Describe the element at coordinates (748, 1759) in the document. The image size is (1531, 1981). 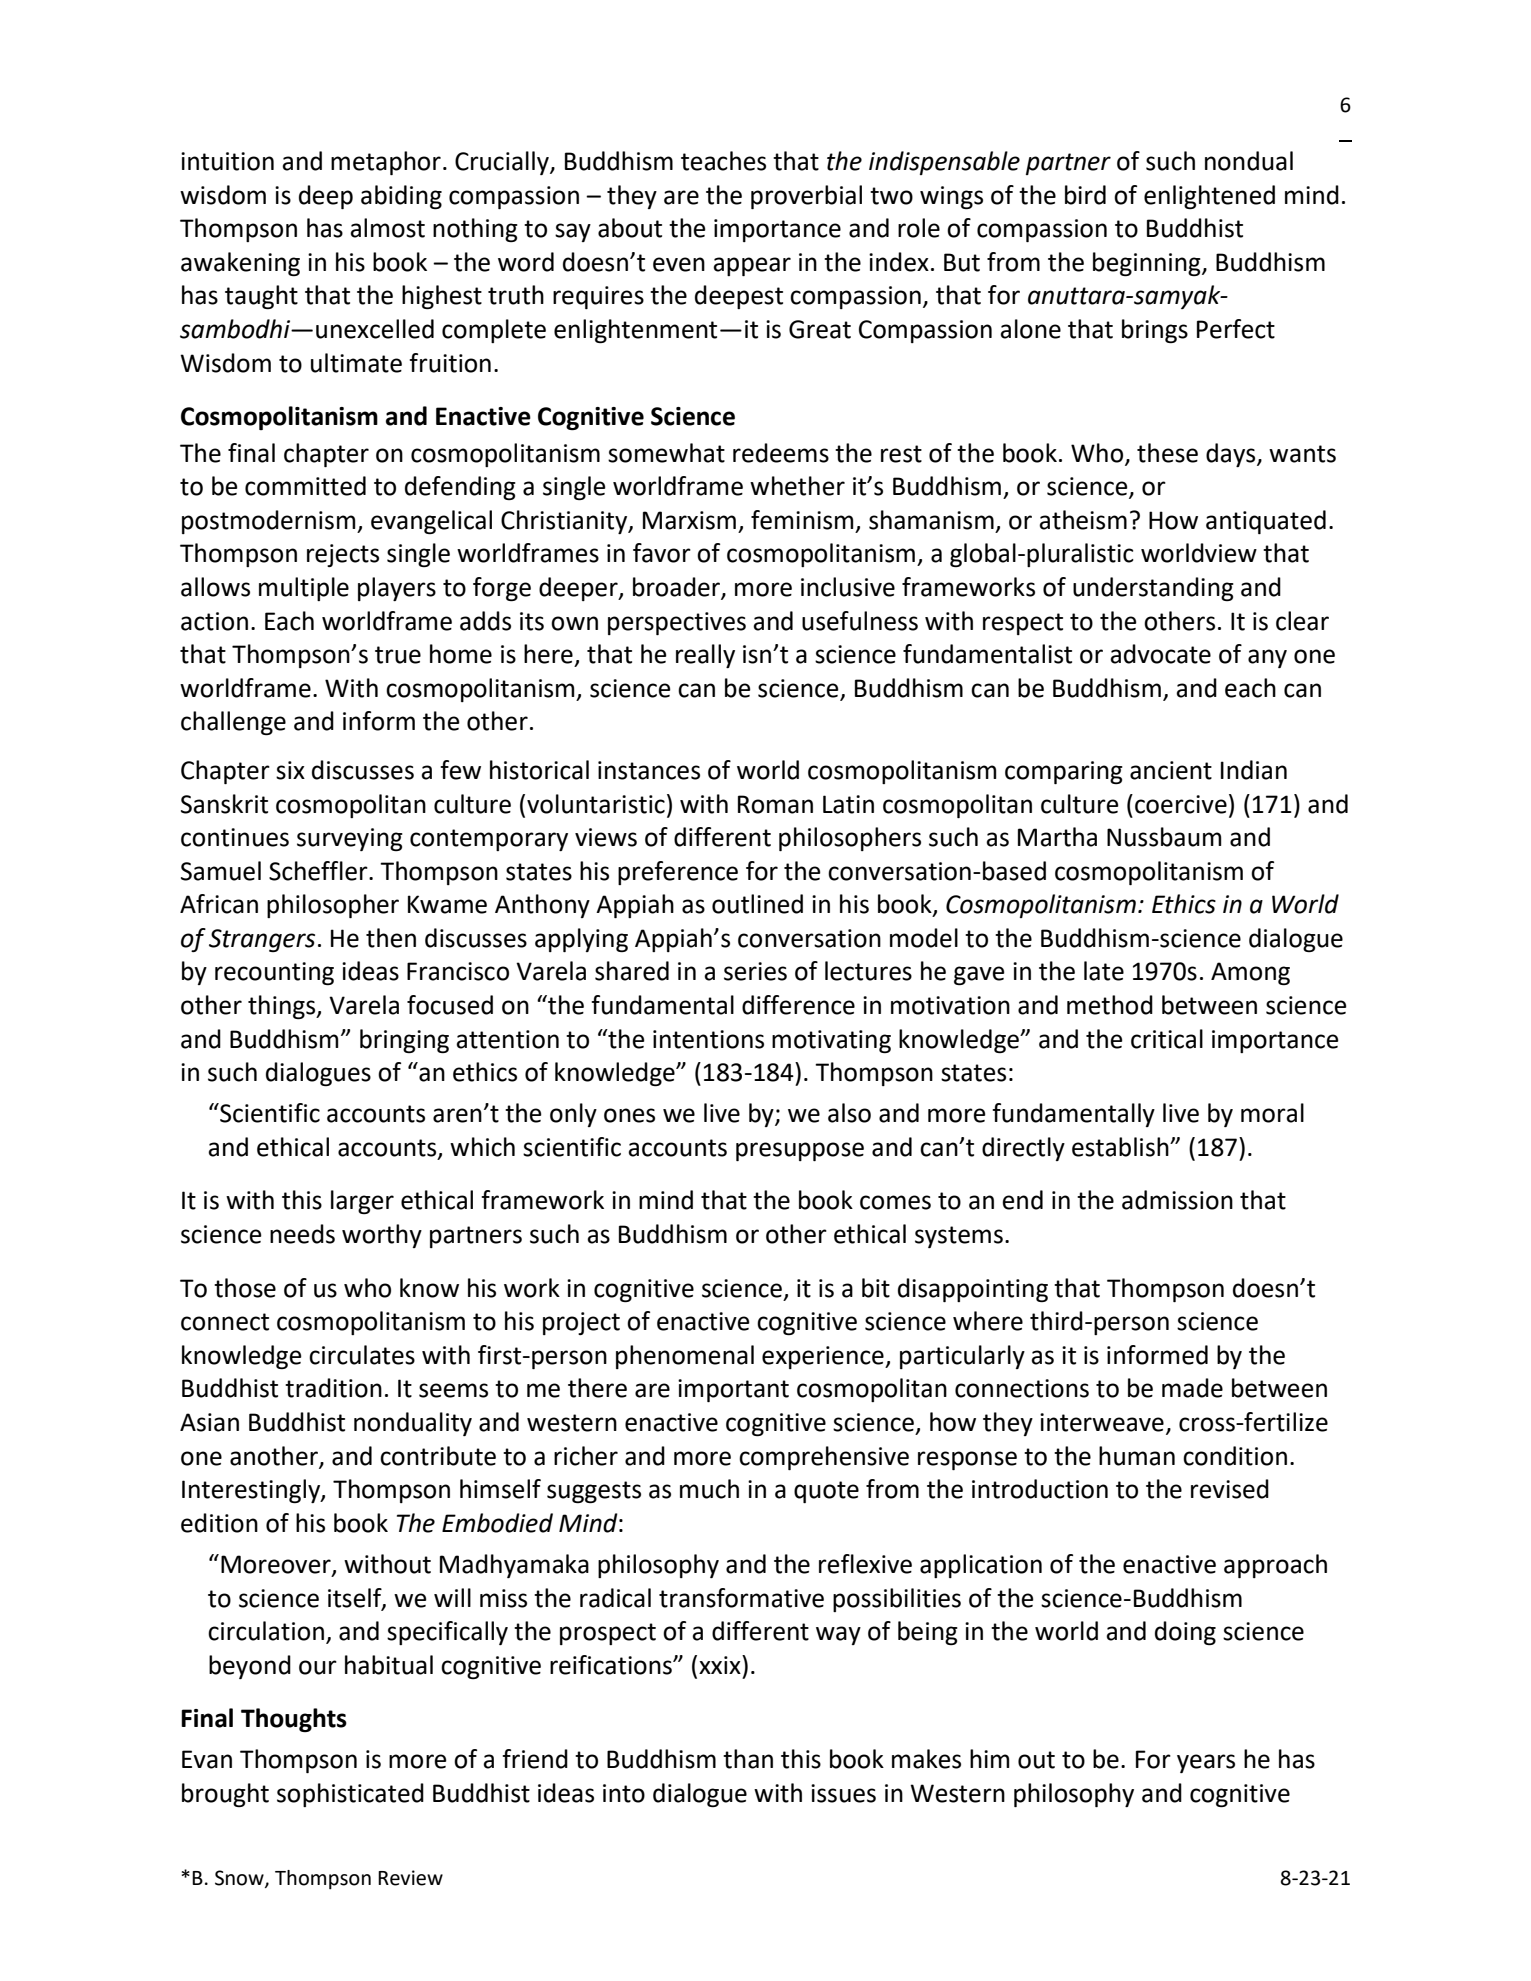
I see `than` at that location.
